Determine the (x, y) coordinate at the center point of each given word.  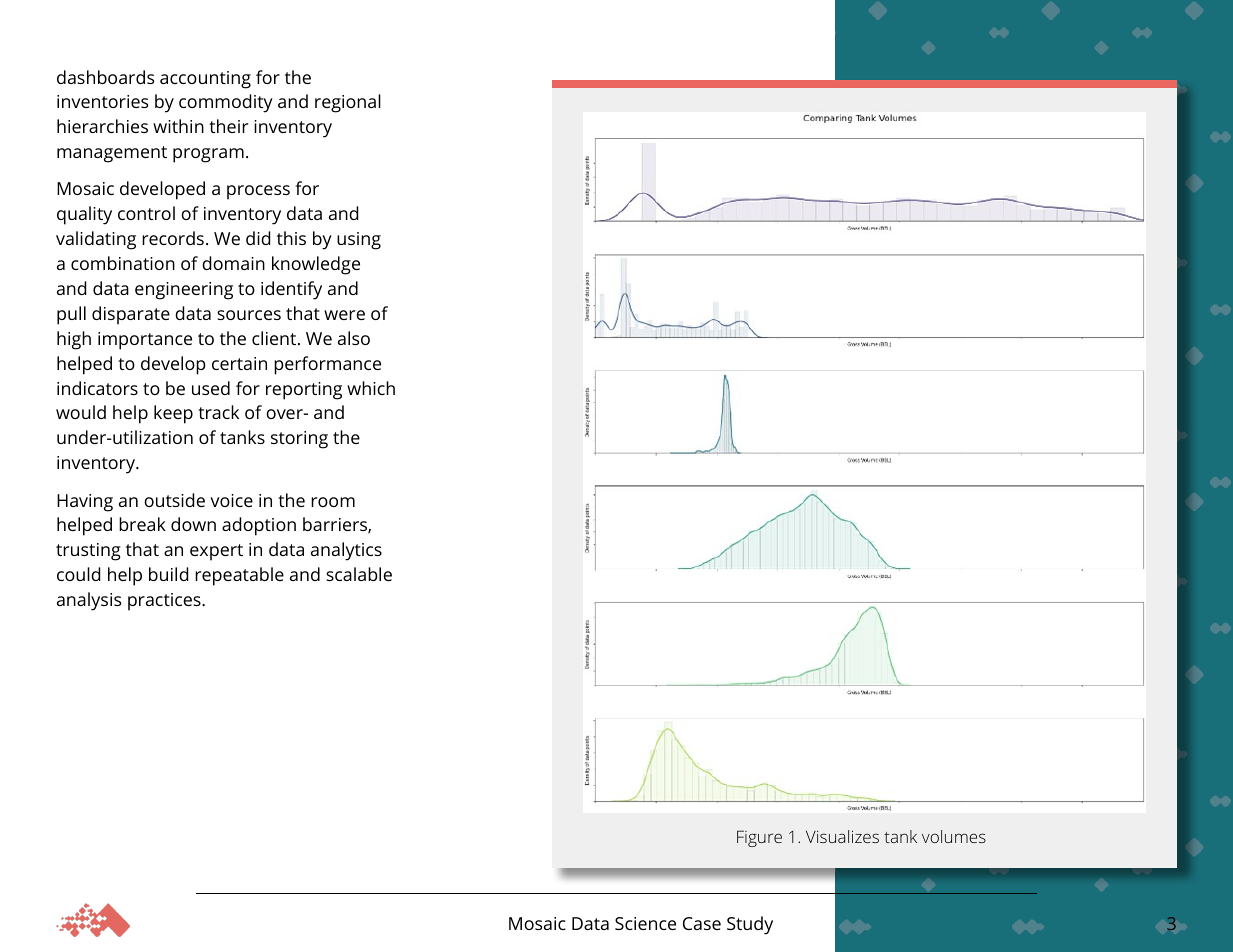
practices (165, 602)
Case (702, 923)
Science (645, 923)
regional (348, 103)
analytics (346, 551)
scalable (359, 574)
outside (174, 500)
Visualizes (842, 836)
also (354, 338)
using (359, 241)
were (344, 315)
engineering (184, 291)
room (333, 502)
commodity (226, 103)
